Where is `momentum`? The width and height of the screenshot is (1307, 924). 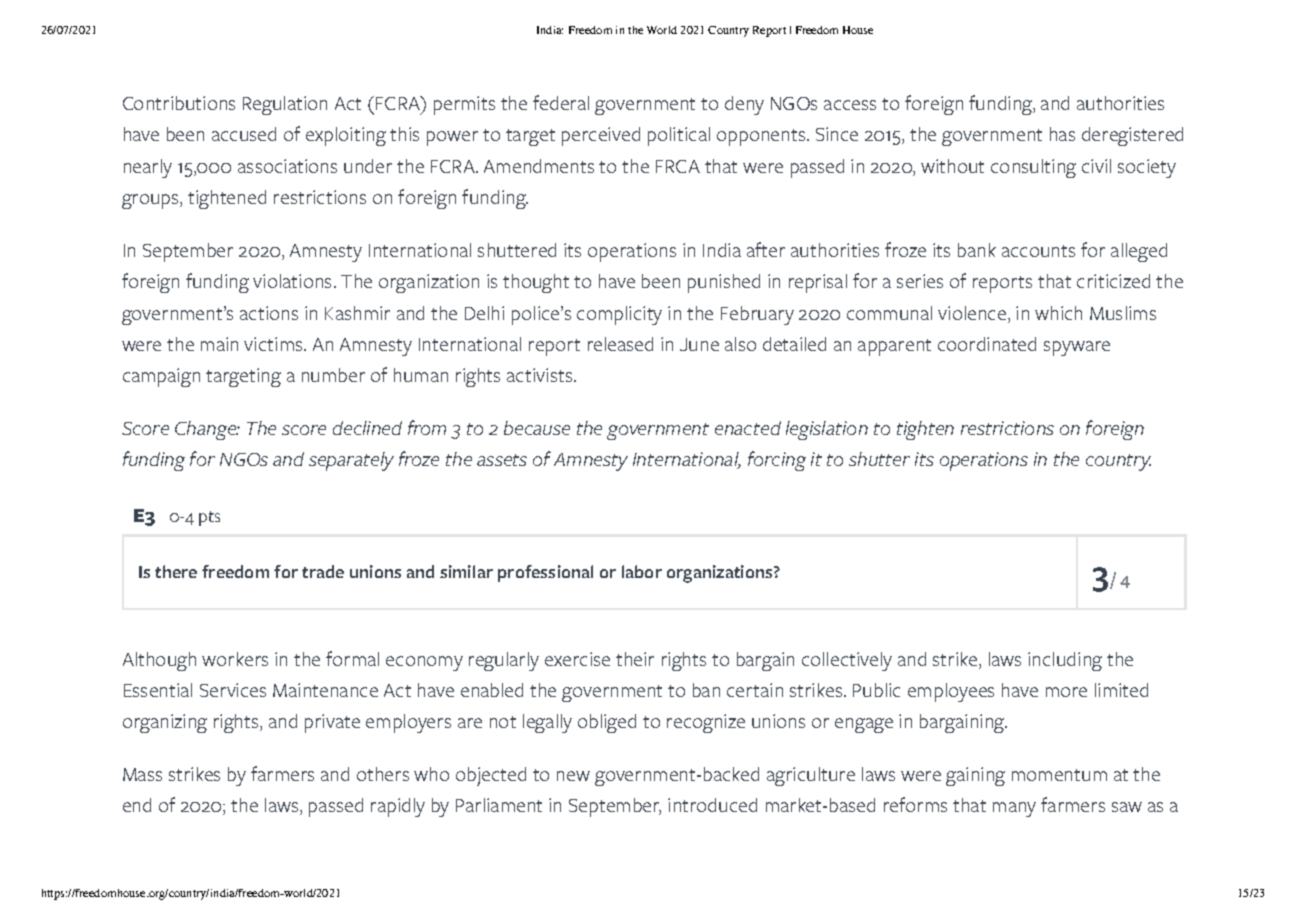
momentum is located at coordinates (1059, 775).
